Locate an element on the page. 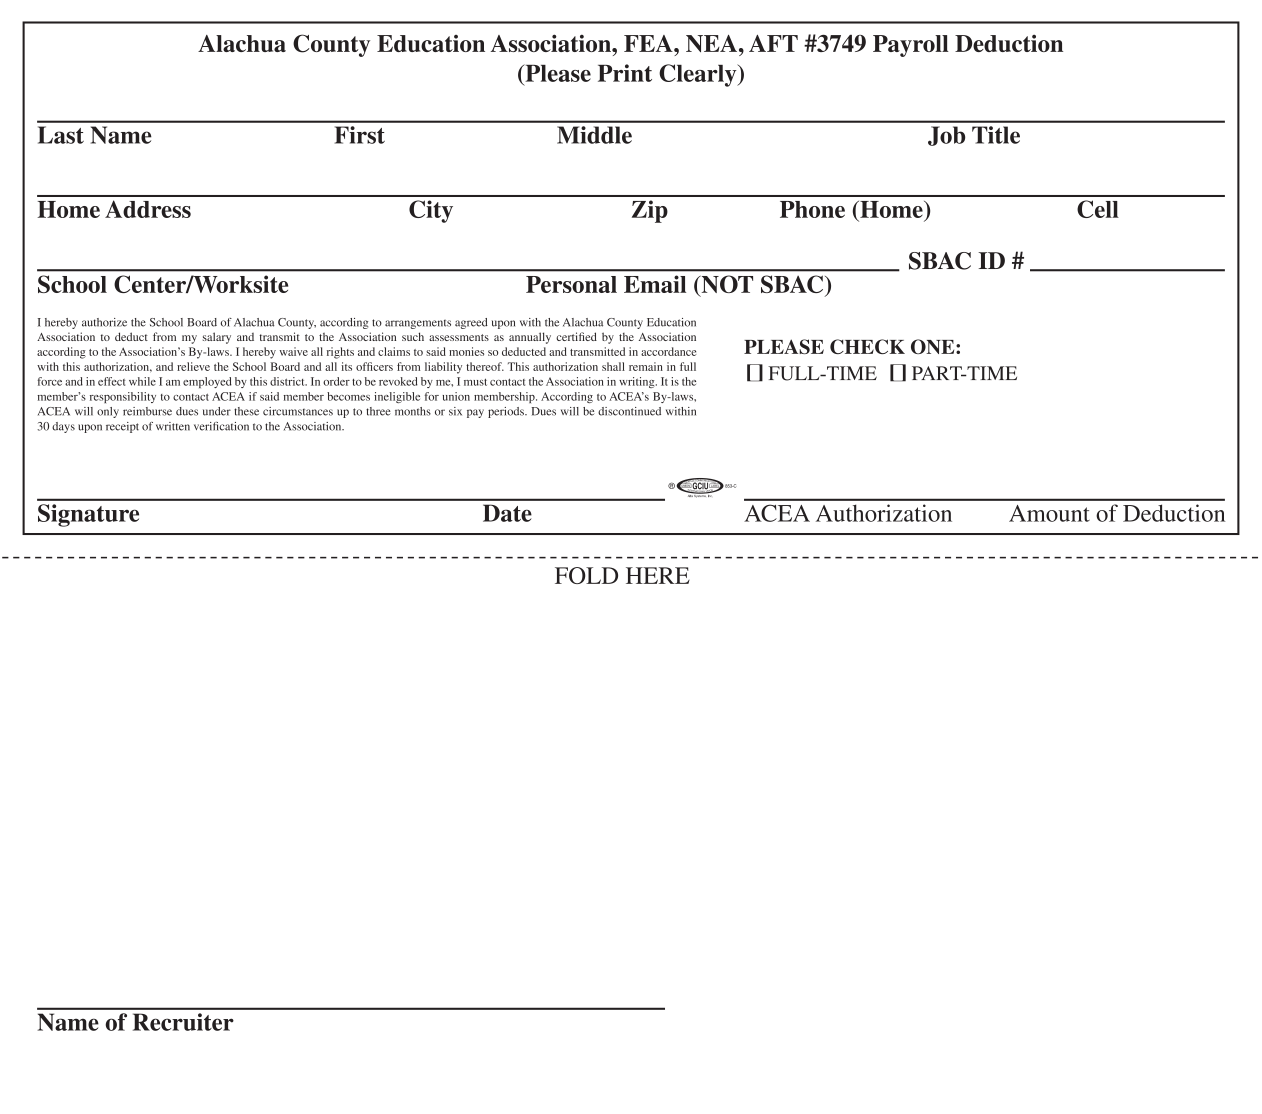  authorize is located at coordinates (104, 322).
